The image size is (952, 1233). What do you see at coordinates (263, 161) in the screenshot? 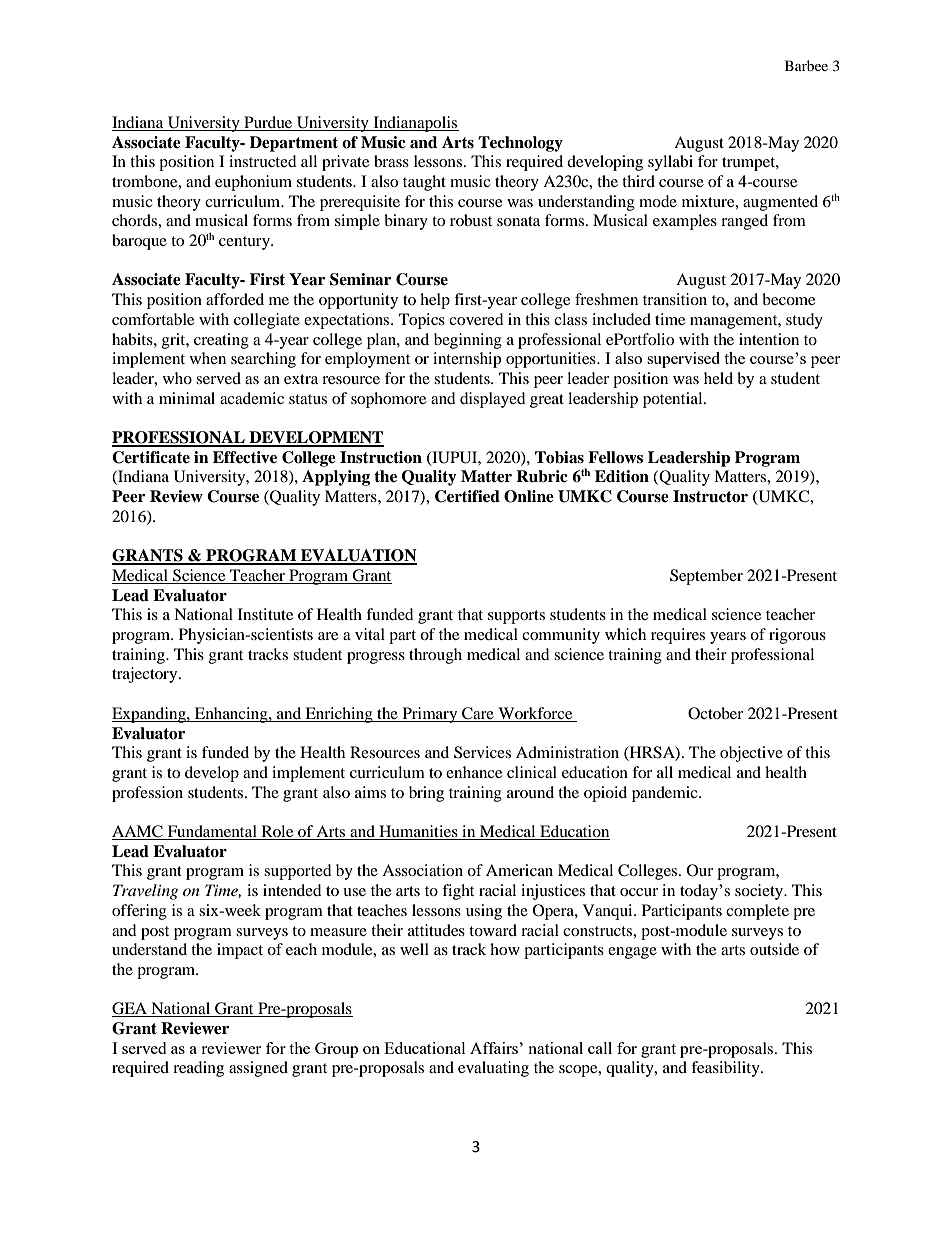
I see `instructed` at bounding box center [263, 161].
